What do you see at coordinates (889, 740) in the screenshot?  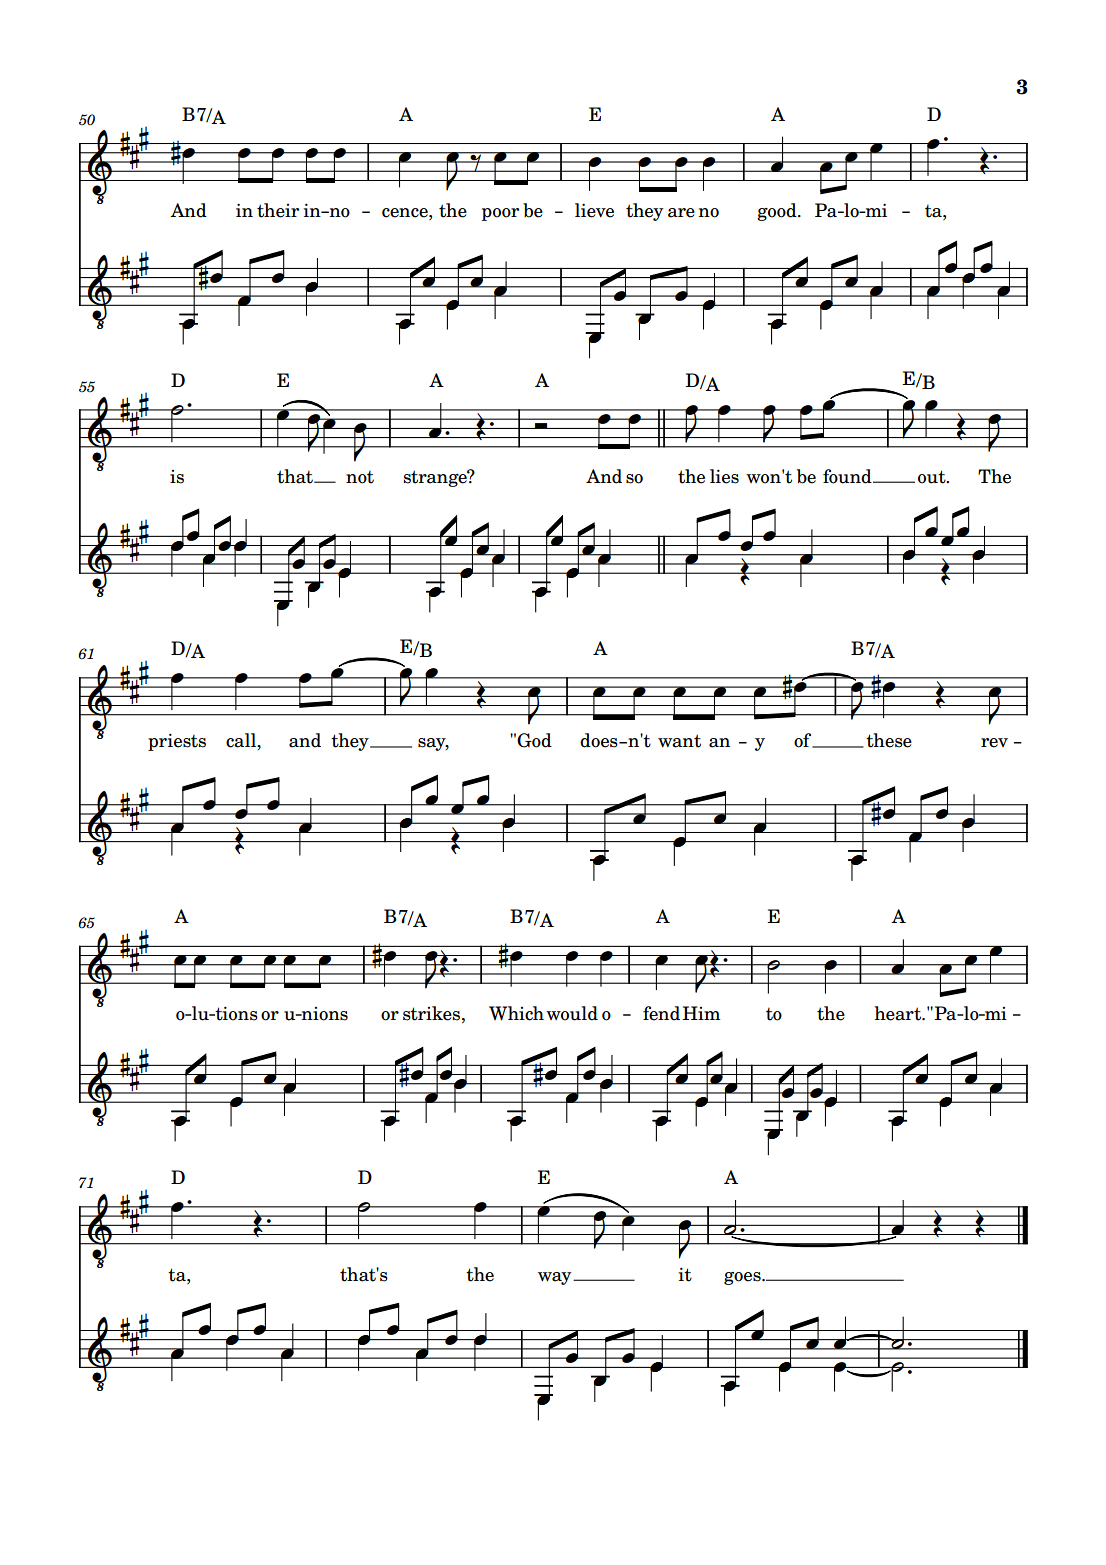 I see `these` at bounding box center [889, 740].
